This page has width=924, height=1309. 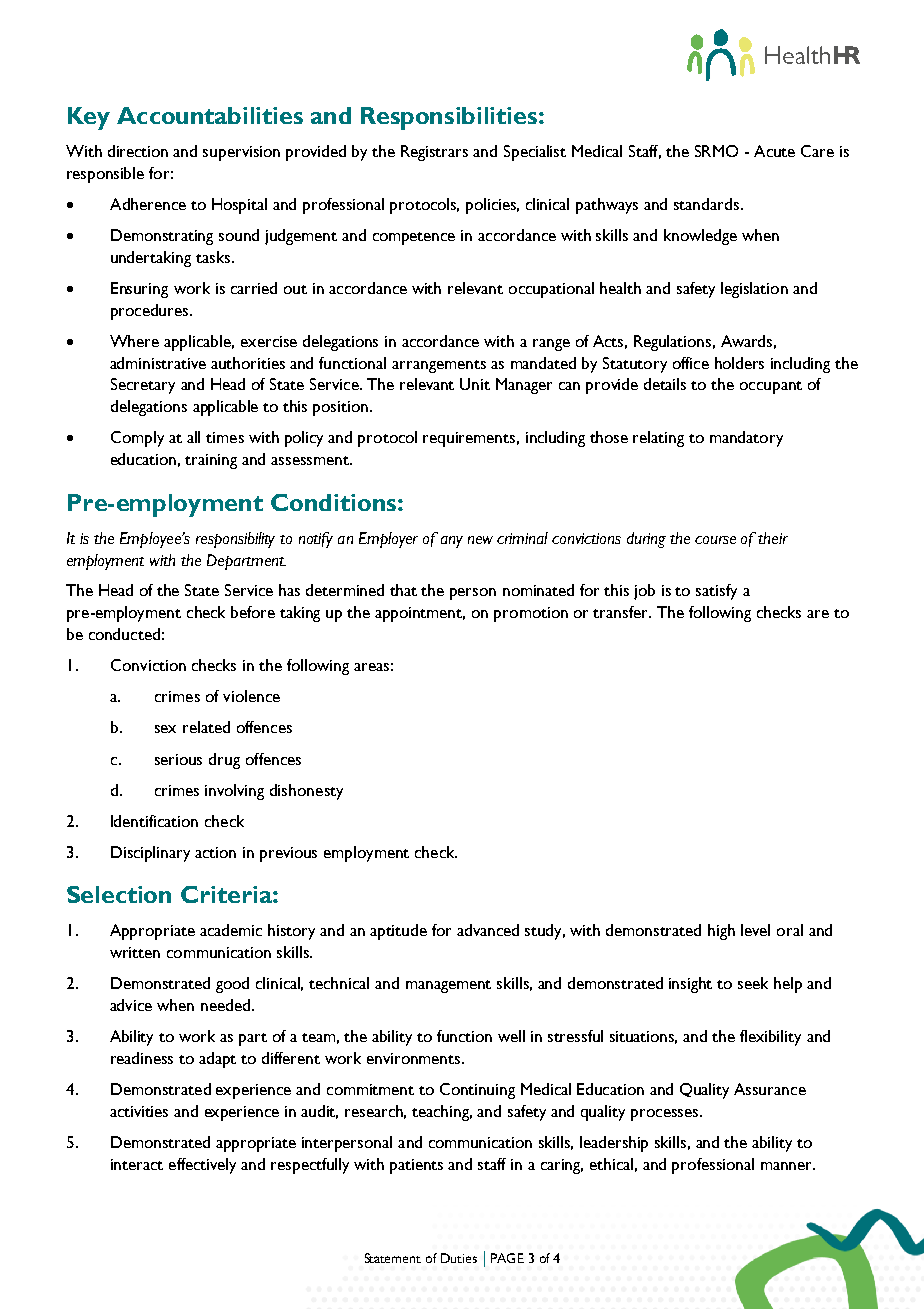 I want to click on mandatory, so click(x=746, y=439).
